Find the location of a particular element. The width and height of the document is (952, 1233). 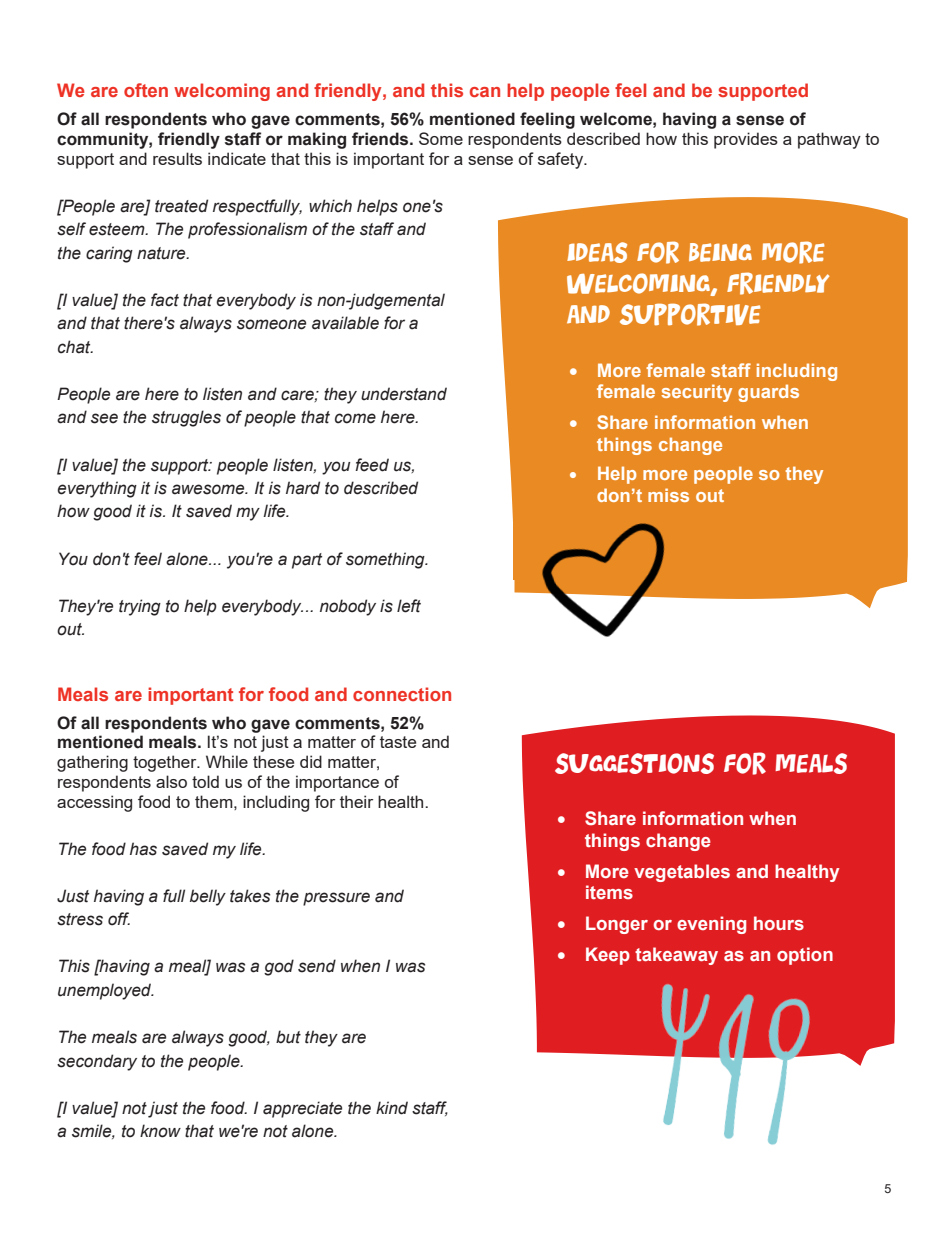

trying is located at coordinates (140, 607).
